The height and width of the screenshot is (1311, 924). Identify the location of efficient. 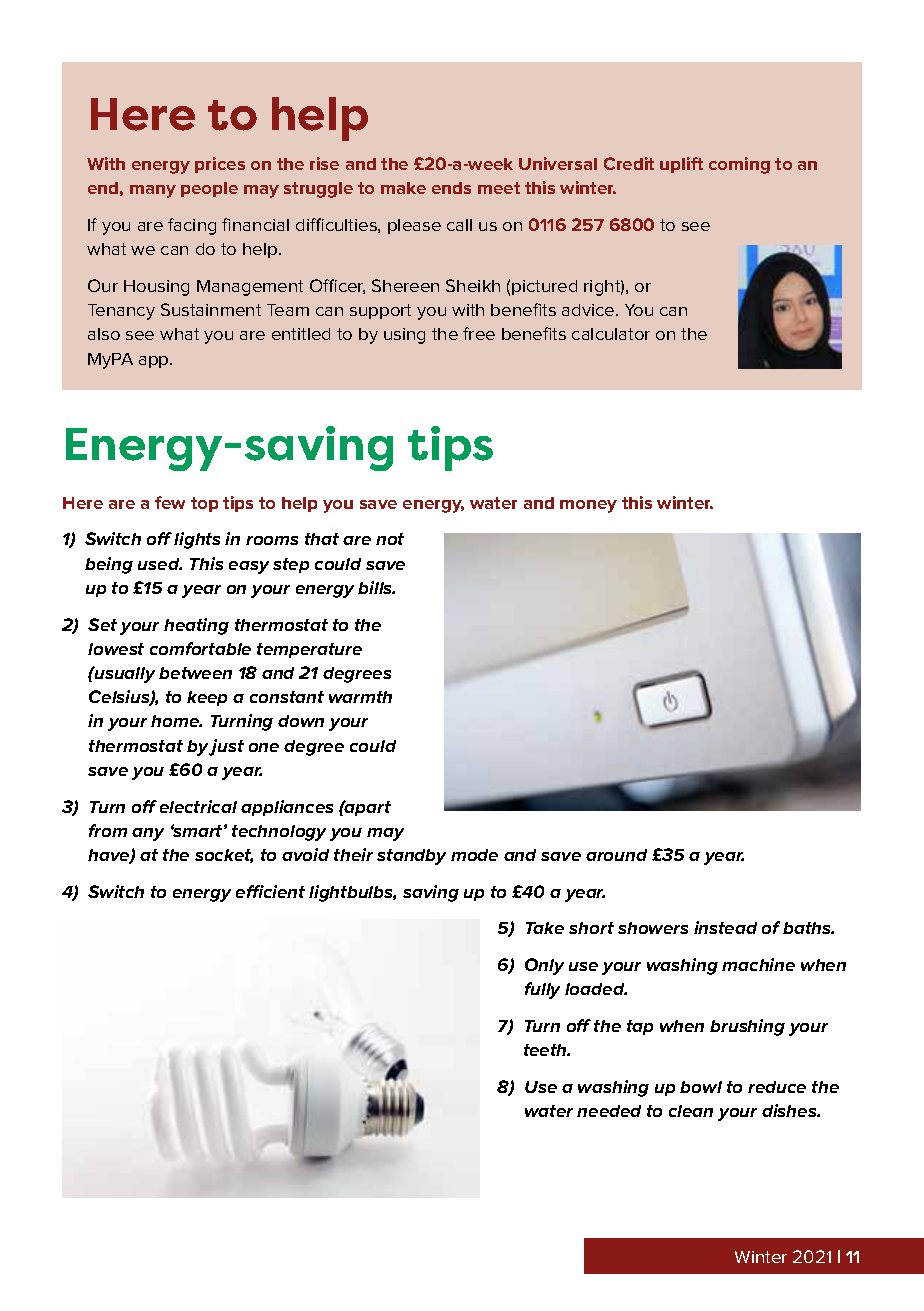
(270, 891).
